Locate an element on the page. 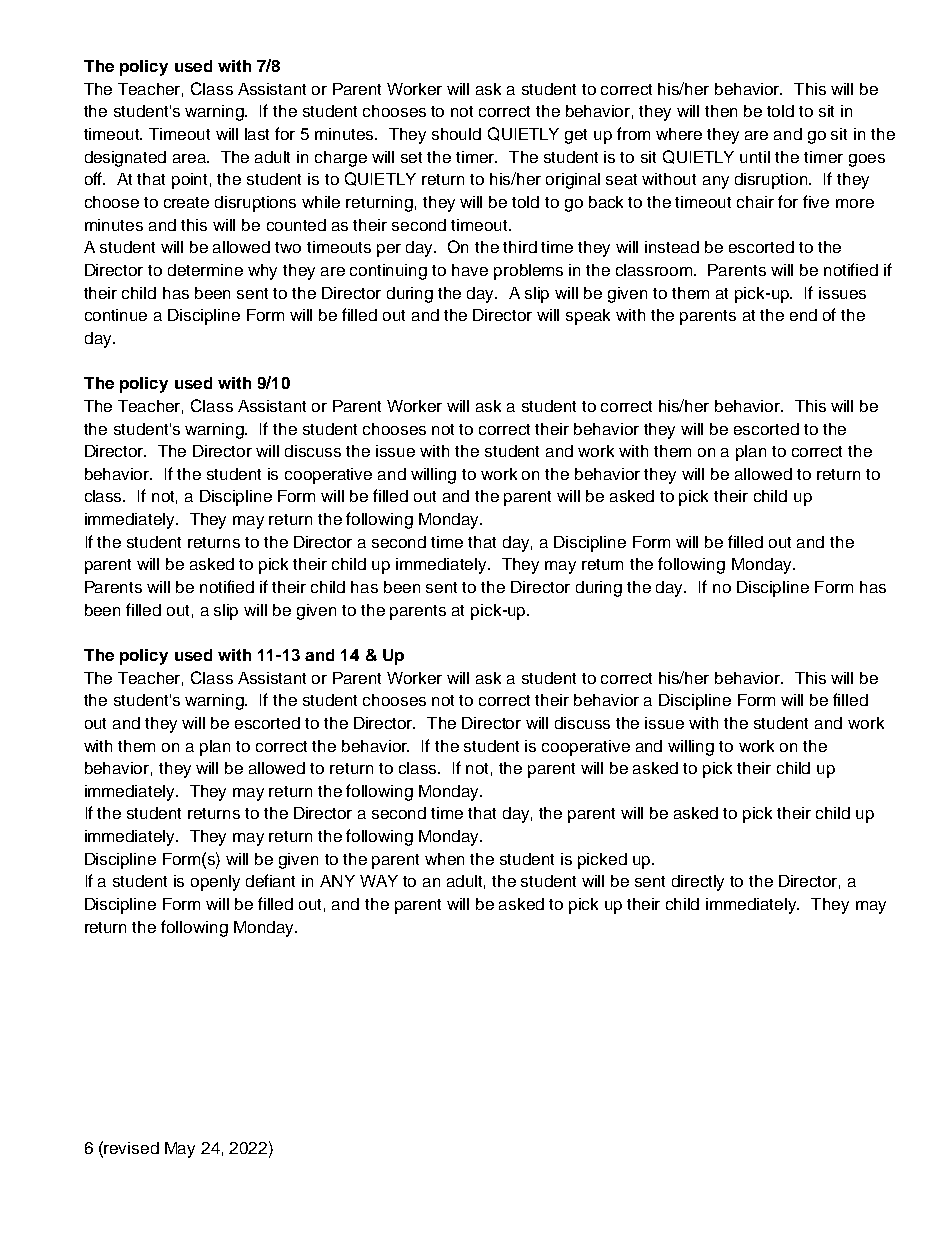 The image size is (952, 1233). speak is located at coordinates (588, 317).
